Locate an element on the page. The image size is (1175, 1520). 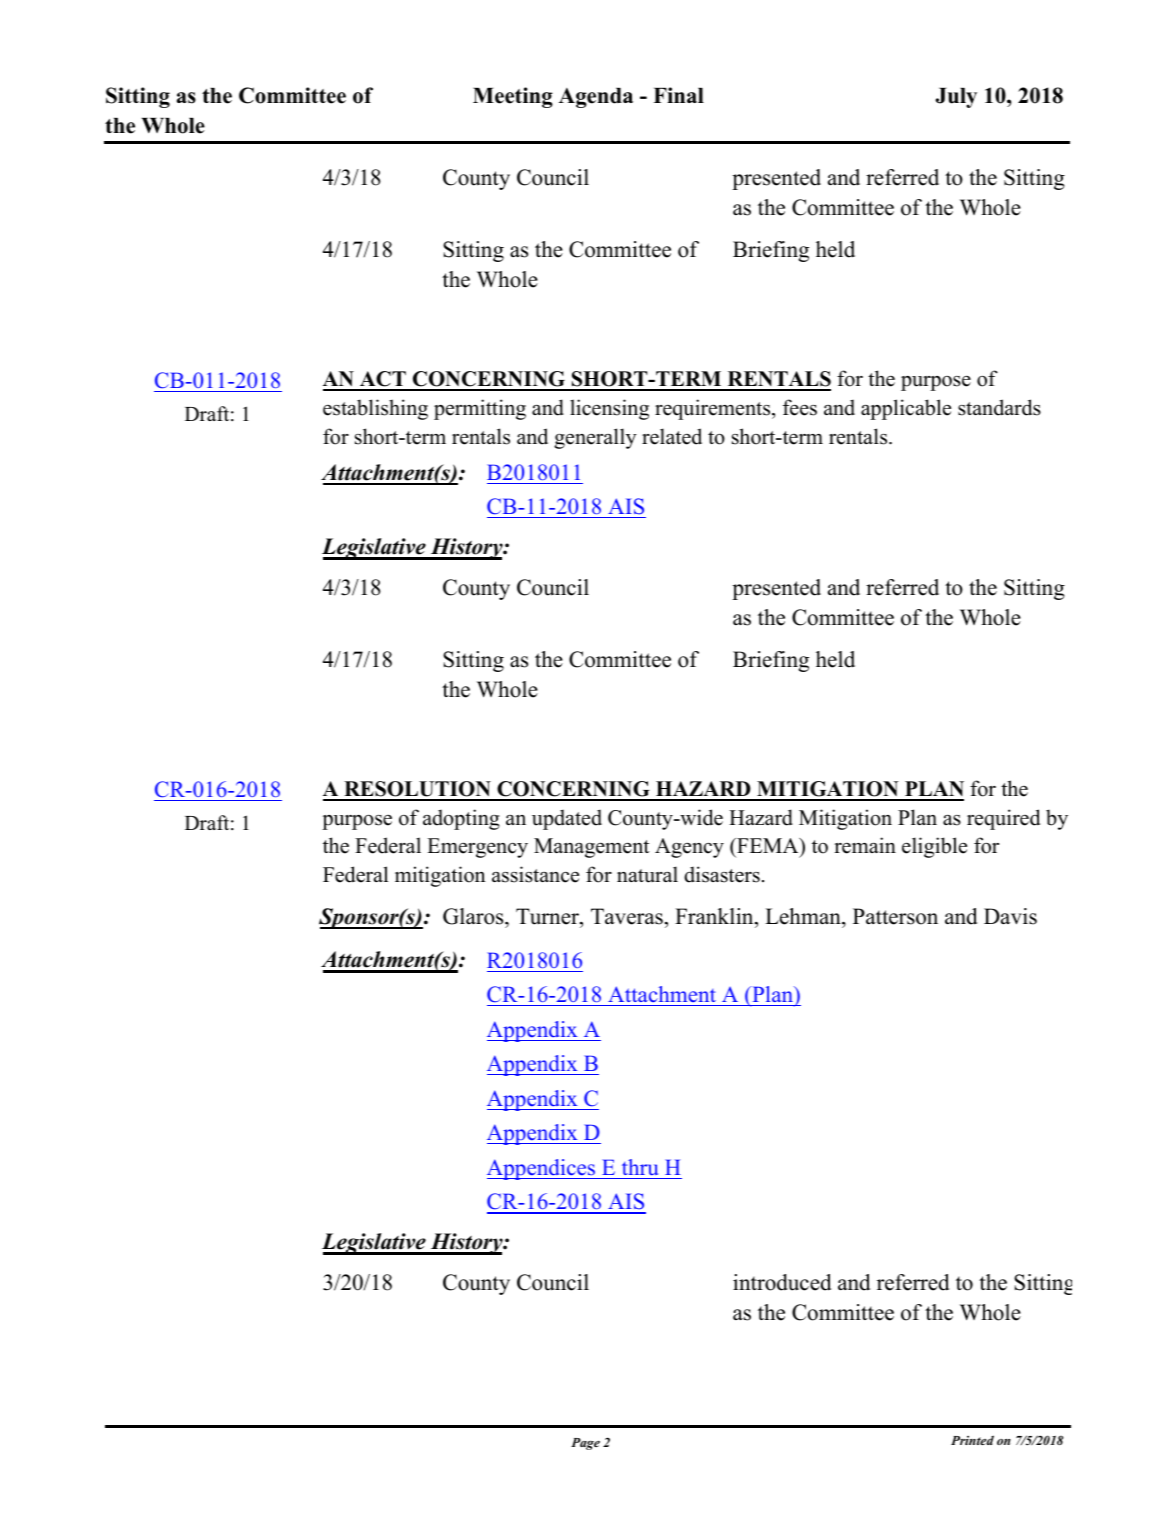
Glaros is located at coordinates (474, 916).
